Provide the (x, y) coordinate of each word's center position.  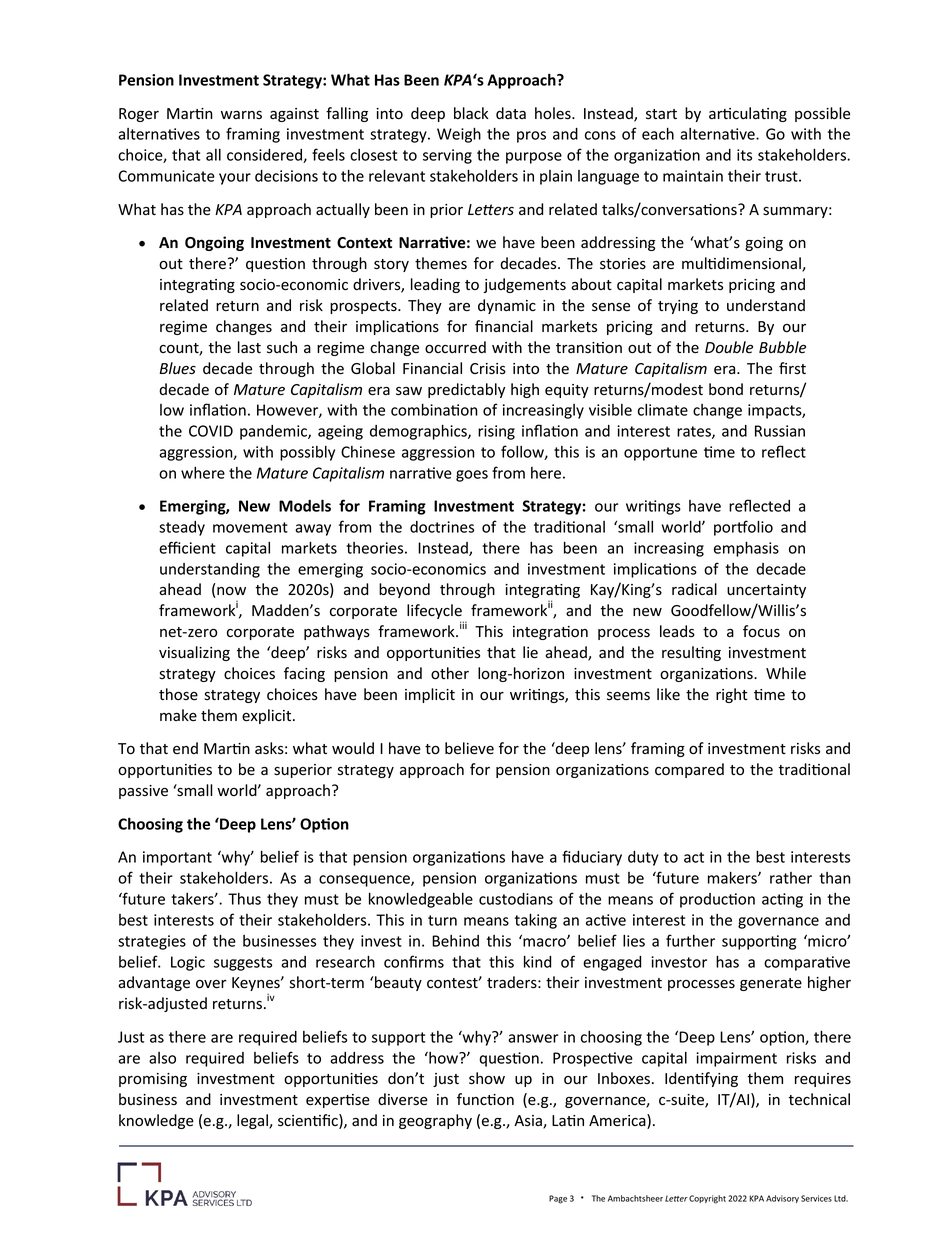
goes (472, 476)
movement (250, 527)
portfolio (743, 528)
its (744, 155)
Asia (529, 1122)
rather (791, 878)
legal (253, 1121)
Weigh (459, 135)
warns (241, 114)
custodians (516, 899)
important (177, 858)
